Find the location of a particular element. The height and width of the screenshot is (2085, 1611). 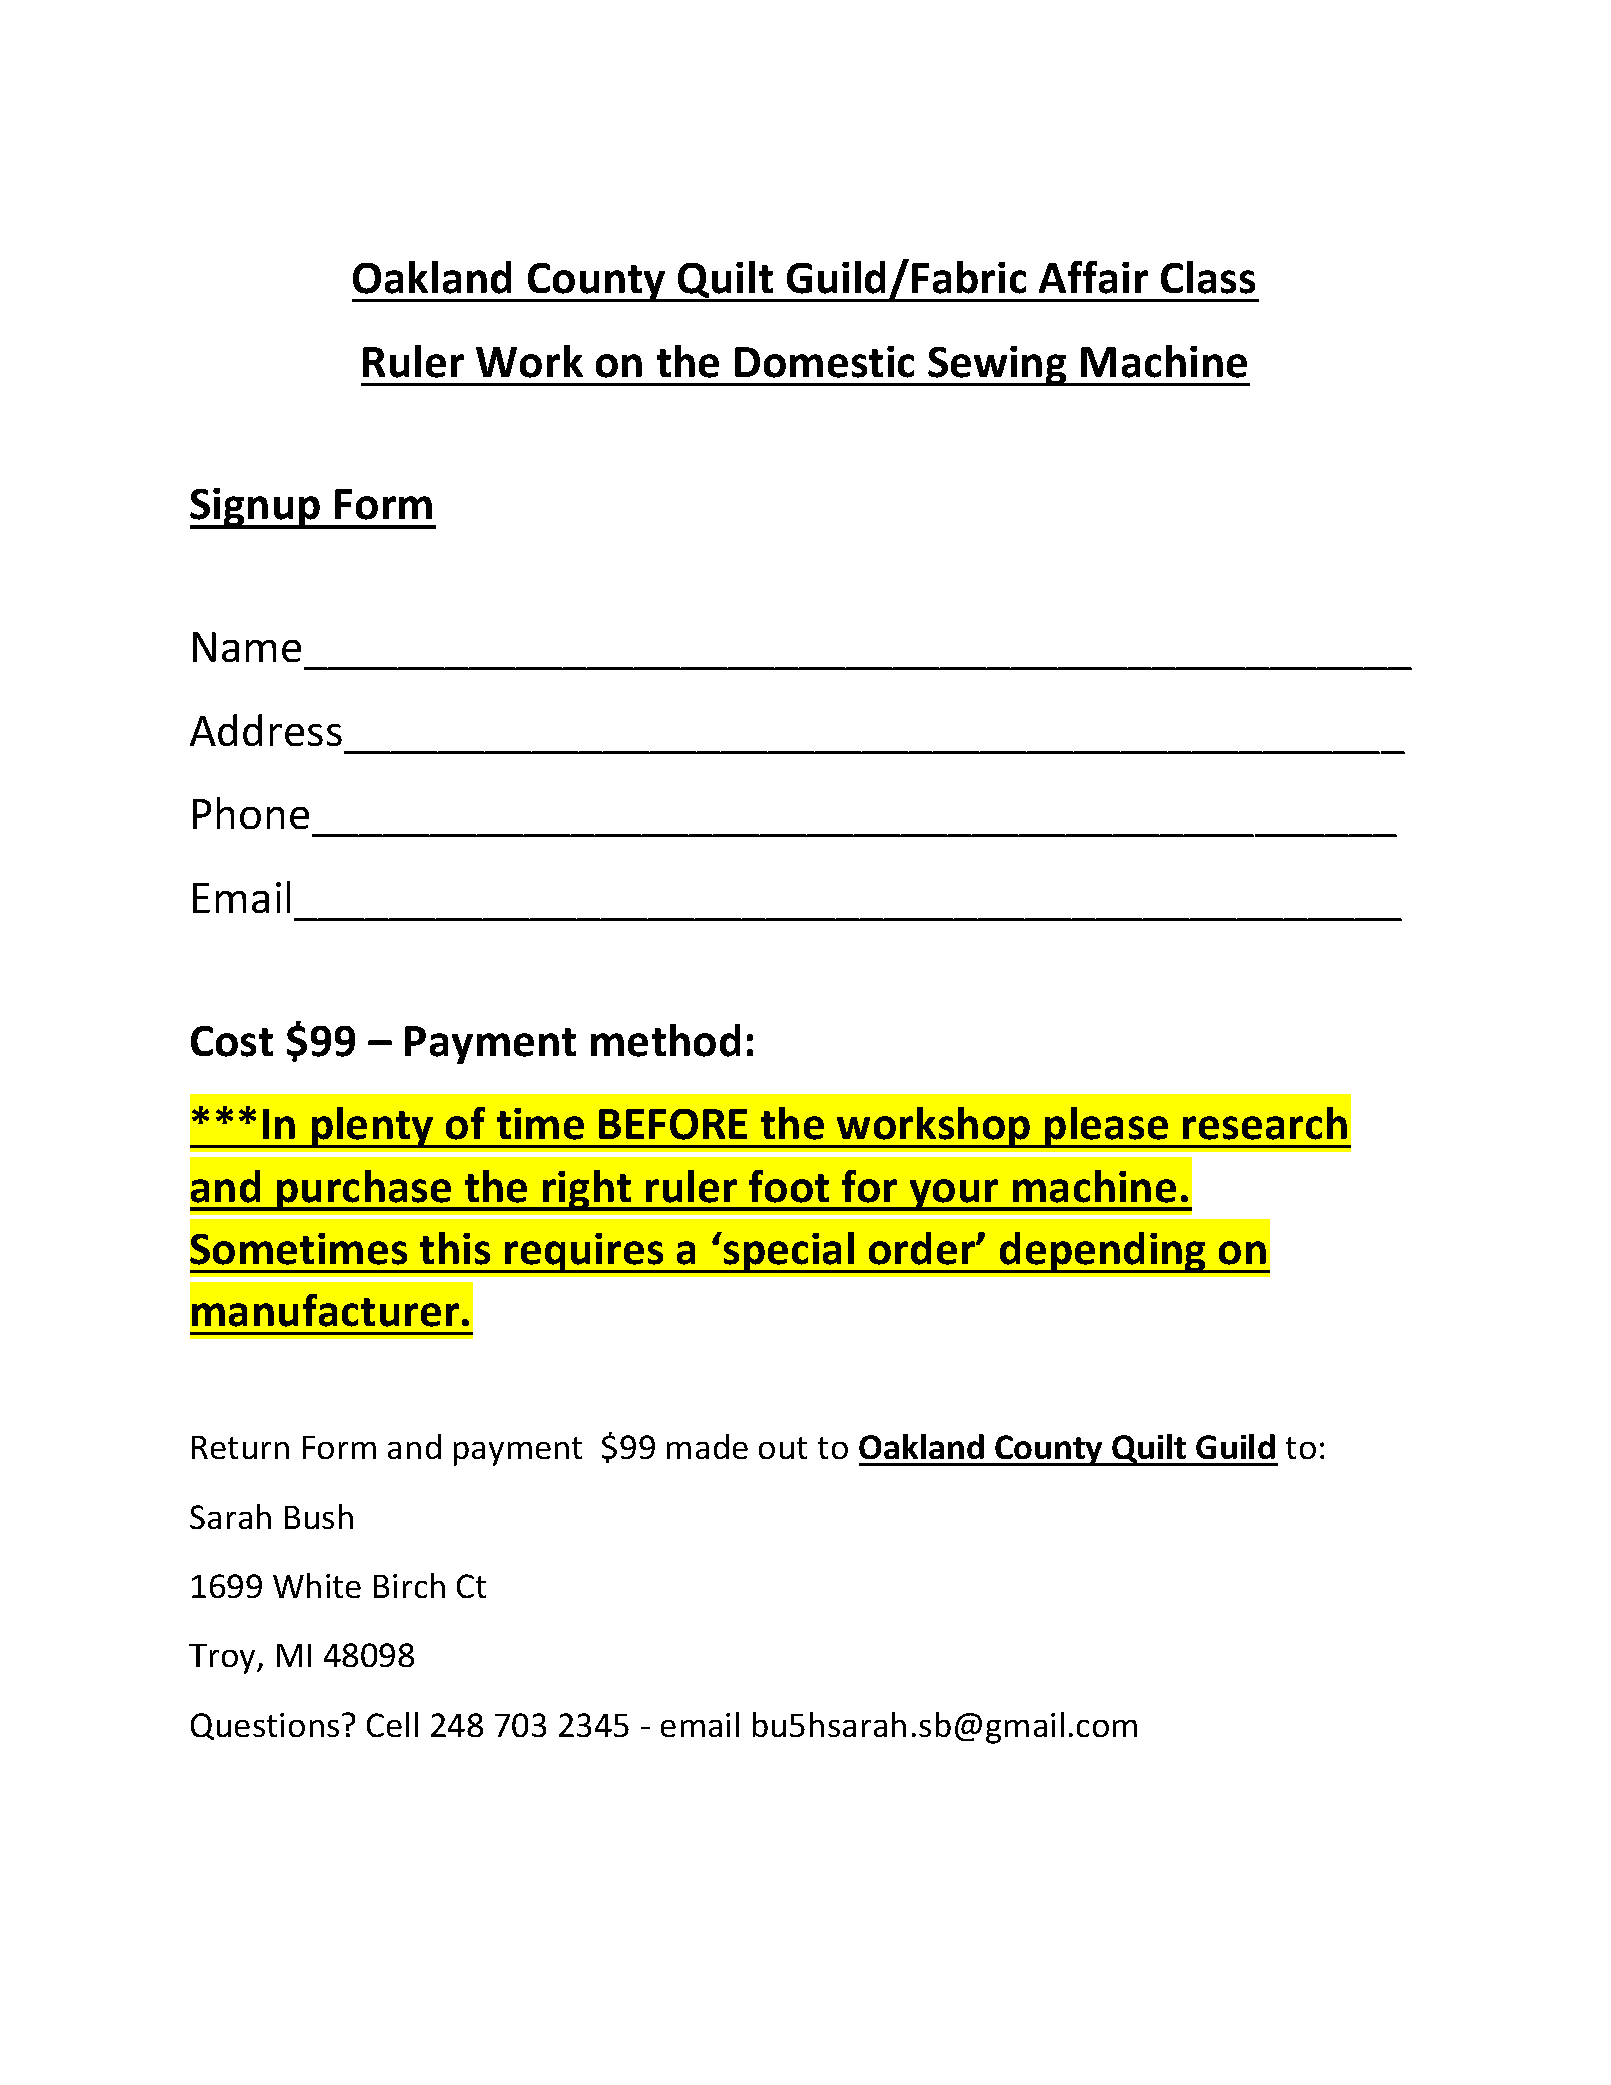

out is located at coordinates (783, 1448).
